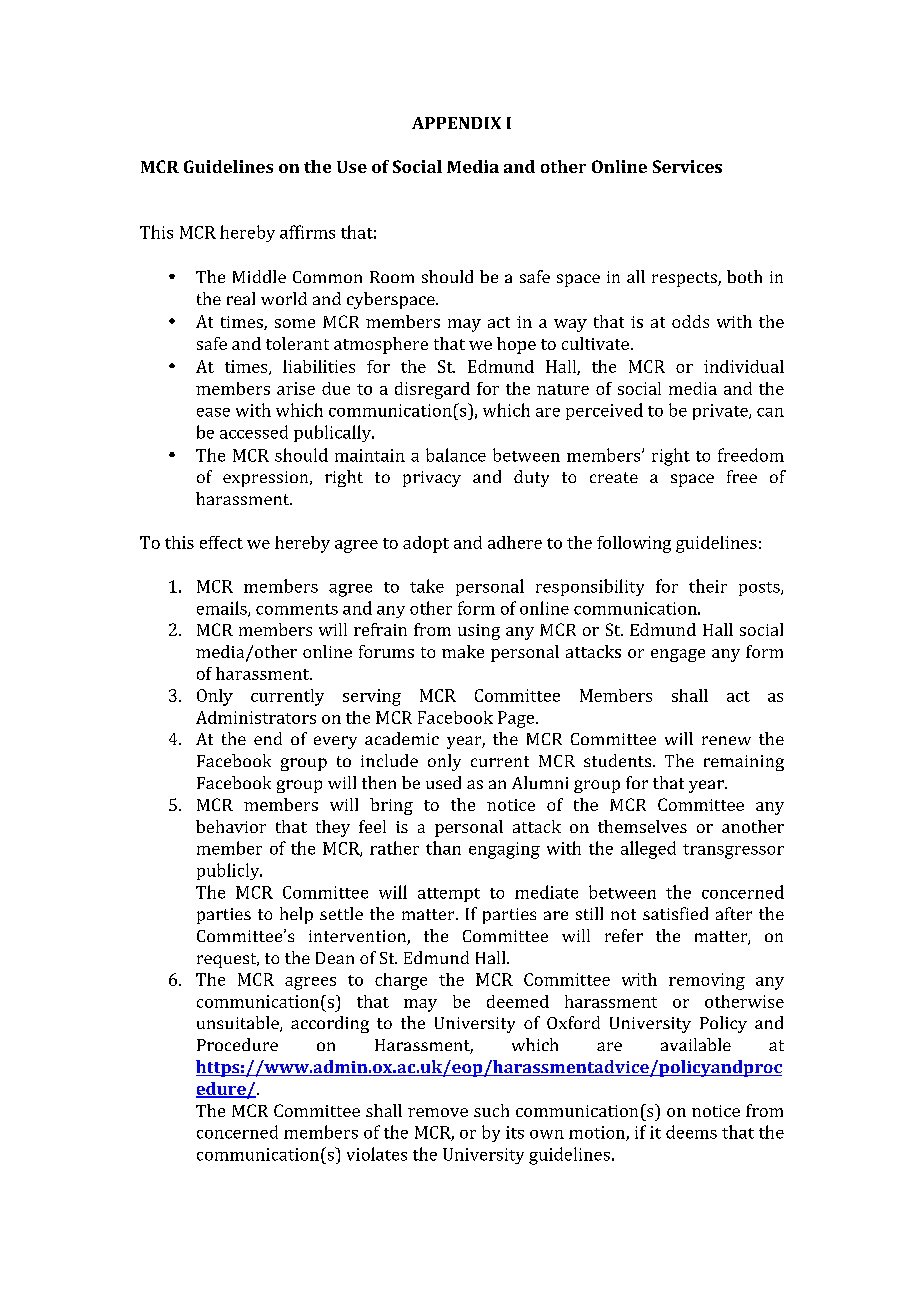 This screenshot has height=1308, width=924. Describe the element at coordinates (432, 390) in the screenshot. I see `disregard` at that location.
